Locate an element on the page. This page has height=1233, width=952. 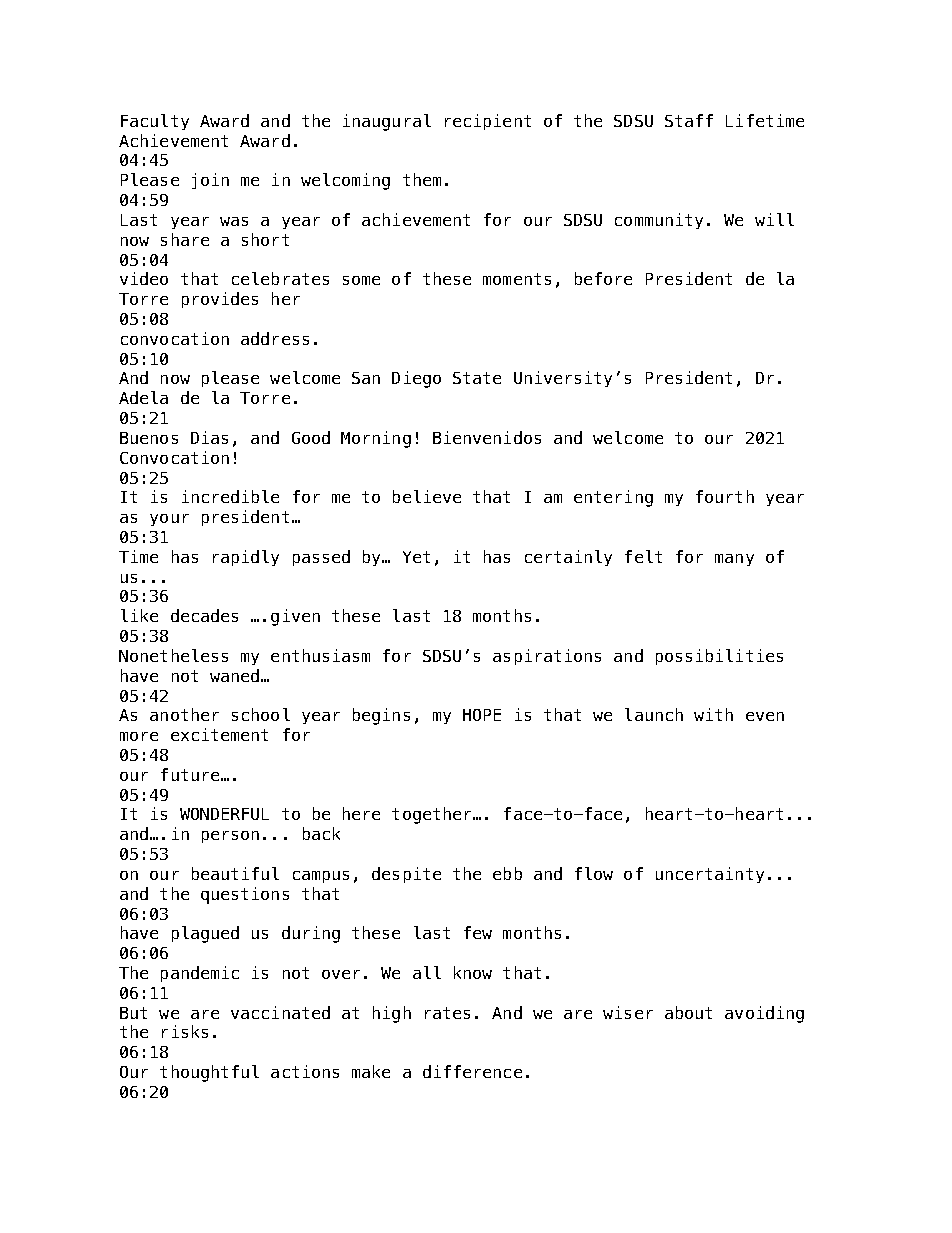
risks is located at coordinates (185, 1031).
